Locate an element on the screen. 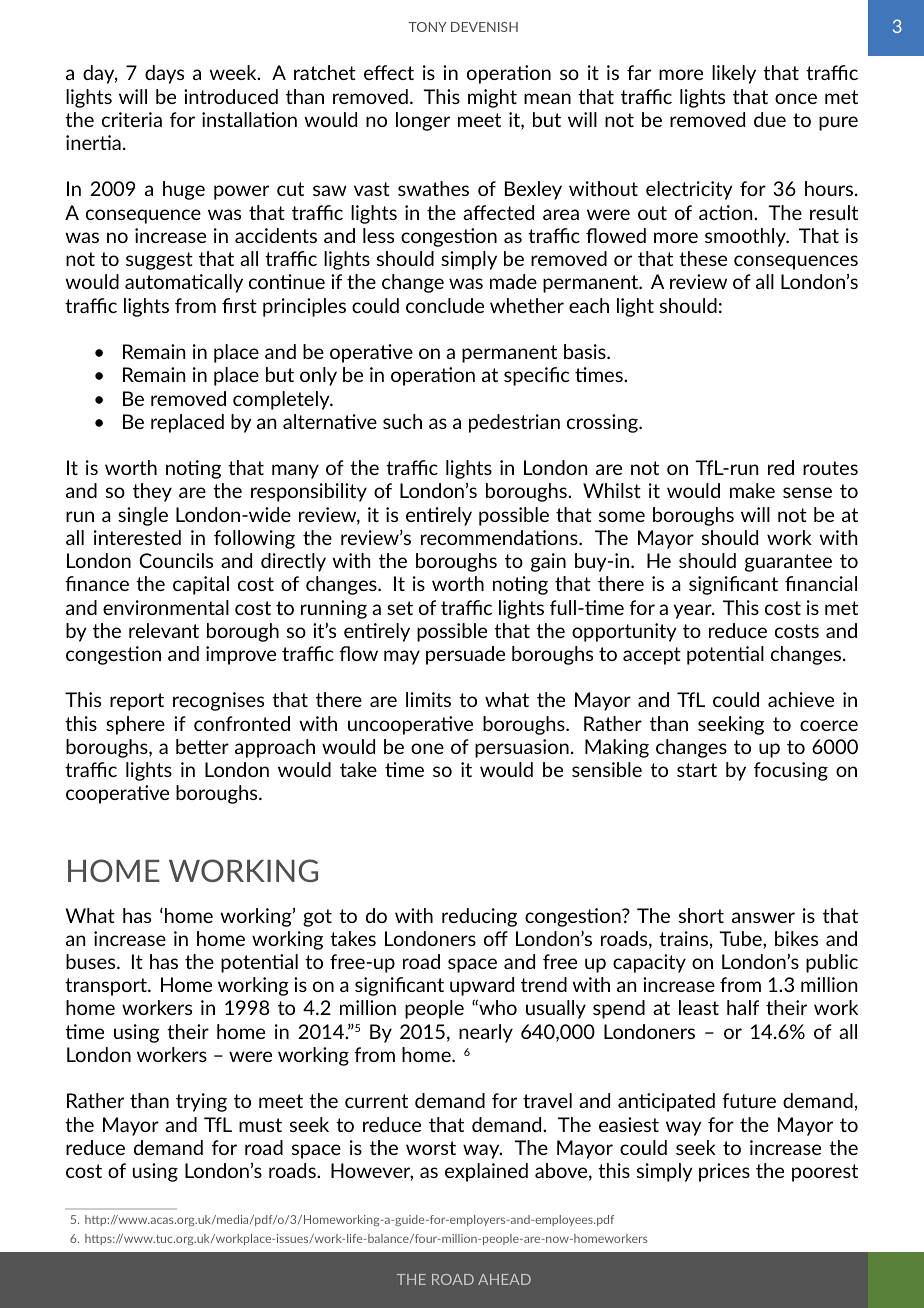  Councils is located at coordinates (176, 560).
